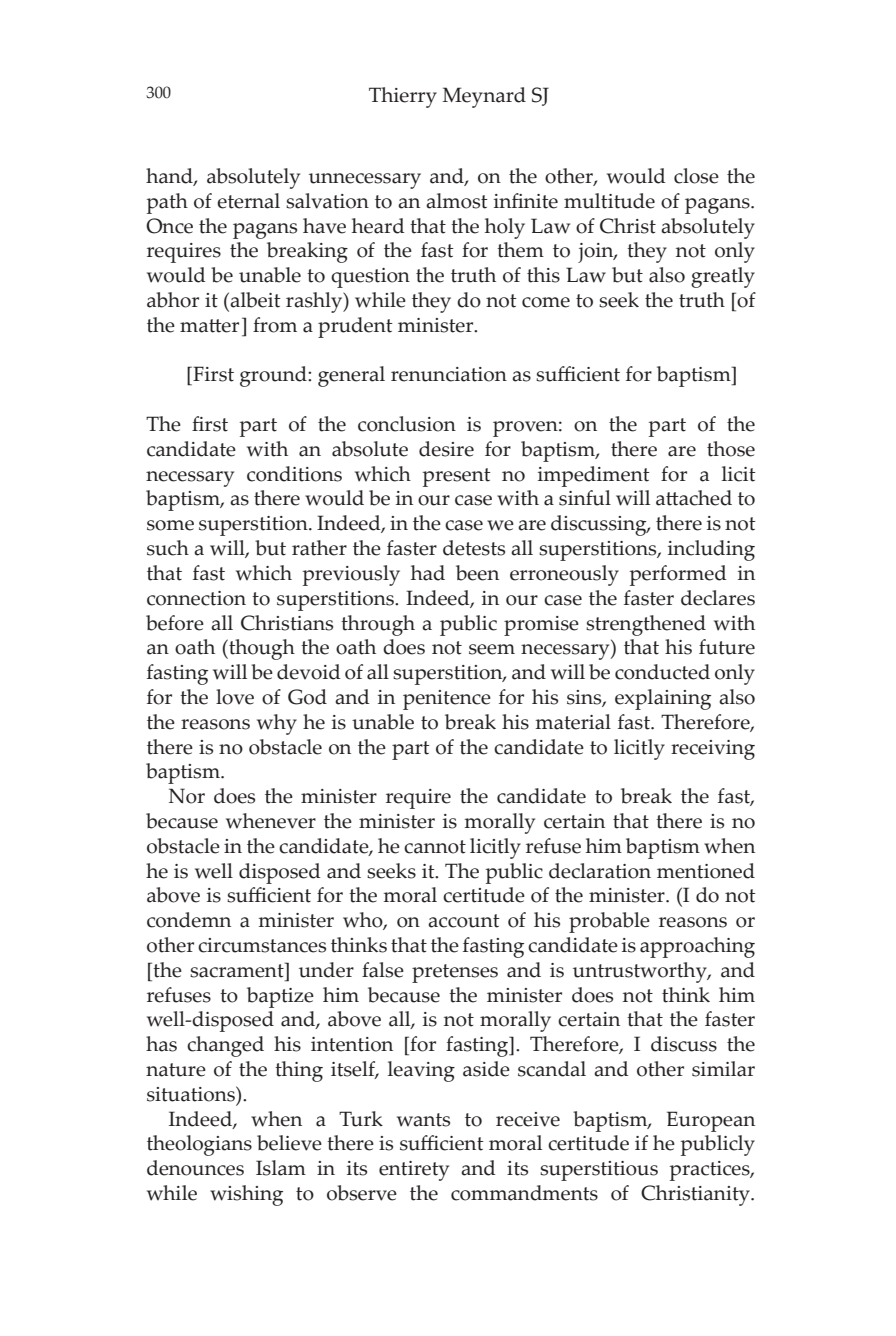 The image size is (896, 1336). Describe the element at coordinates (696, 176) in the page. I see `close` at that location.
